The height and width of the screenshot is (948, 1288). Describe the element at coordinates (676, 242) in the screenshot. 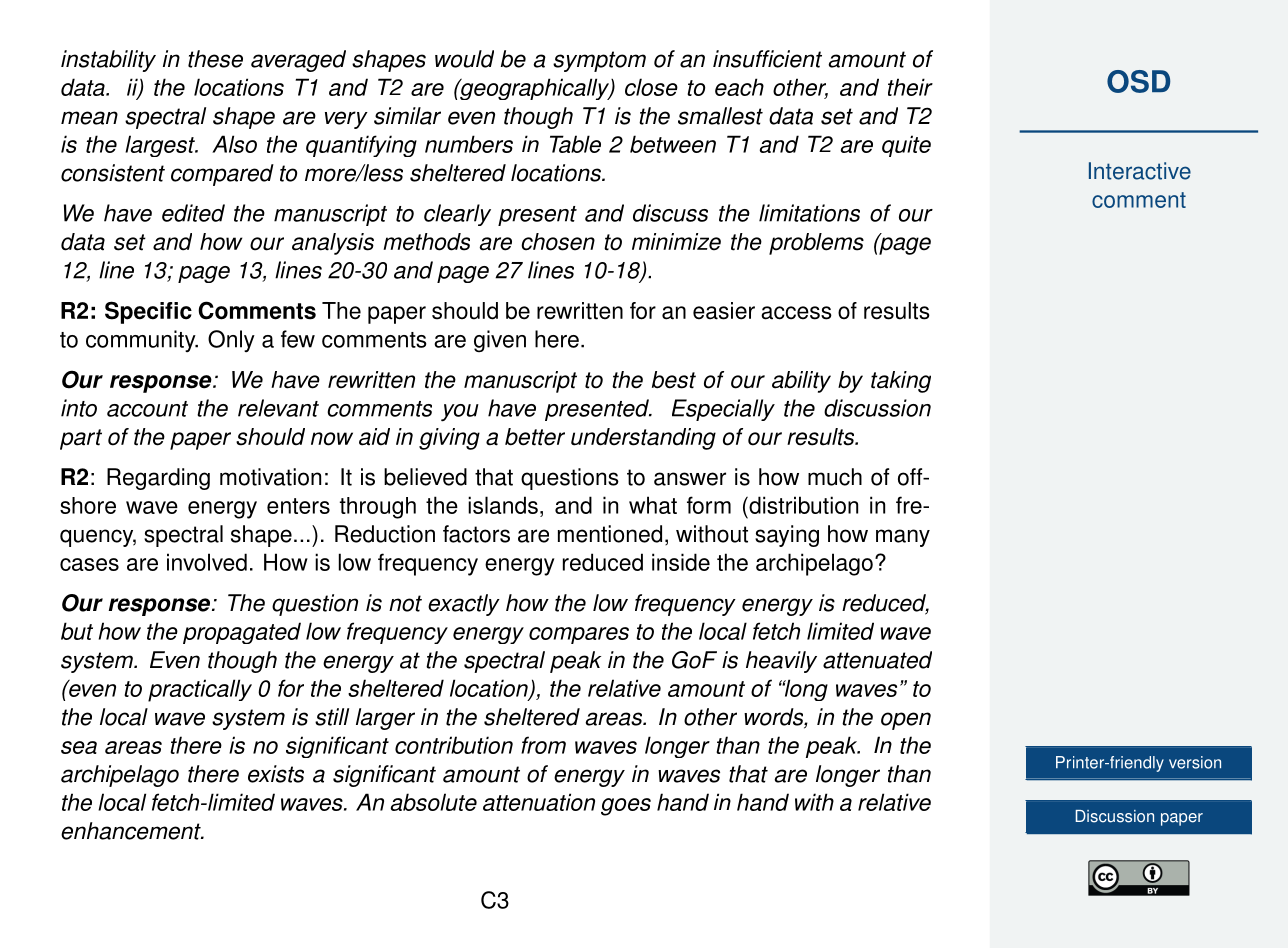

I see `minimize` at that location.
